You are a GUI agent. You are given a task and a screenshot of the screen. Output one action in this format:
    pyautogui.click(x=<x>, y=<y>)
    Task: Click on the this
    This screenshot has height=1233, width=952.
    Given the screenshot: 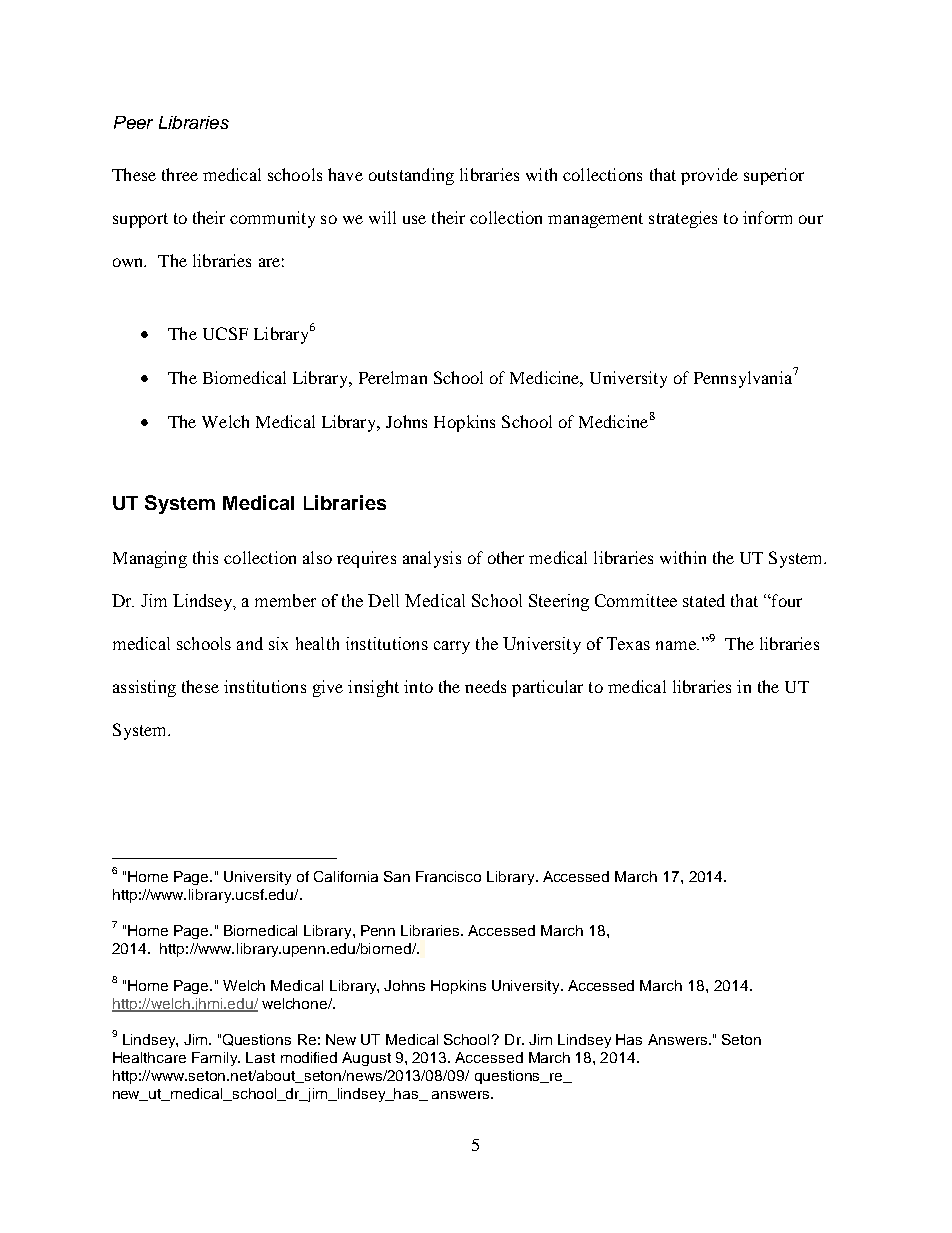 What is the action you would take?
    pyautogui.click(x=205, y=557)
